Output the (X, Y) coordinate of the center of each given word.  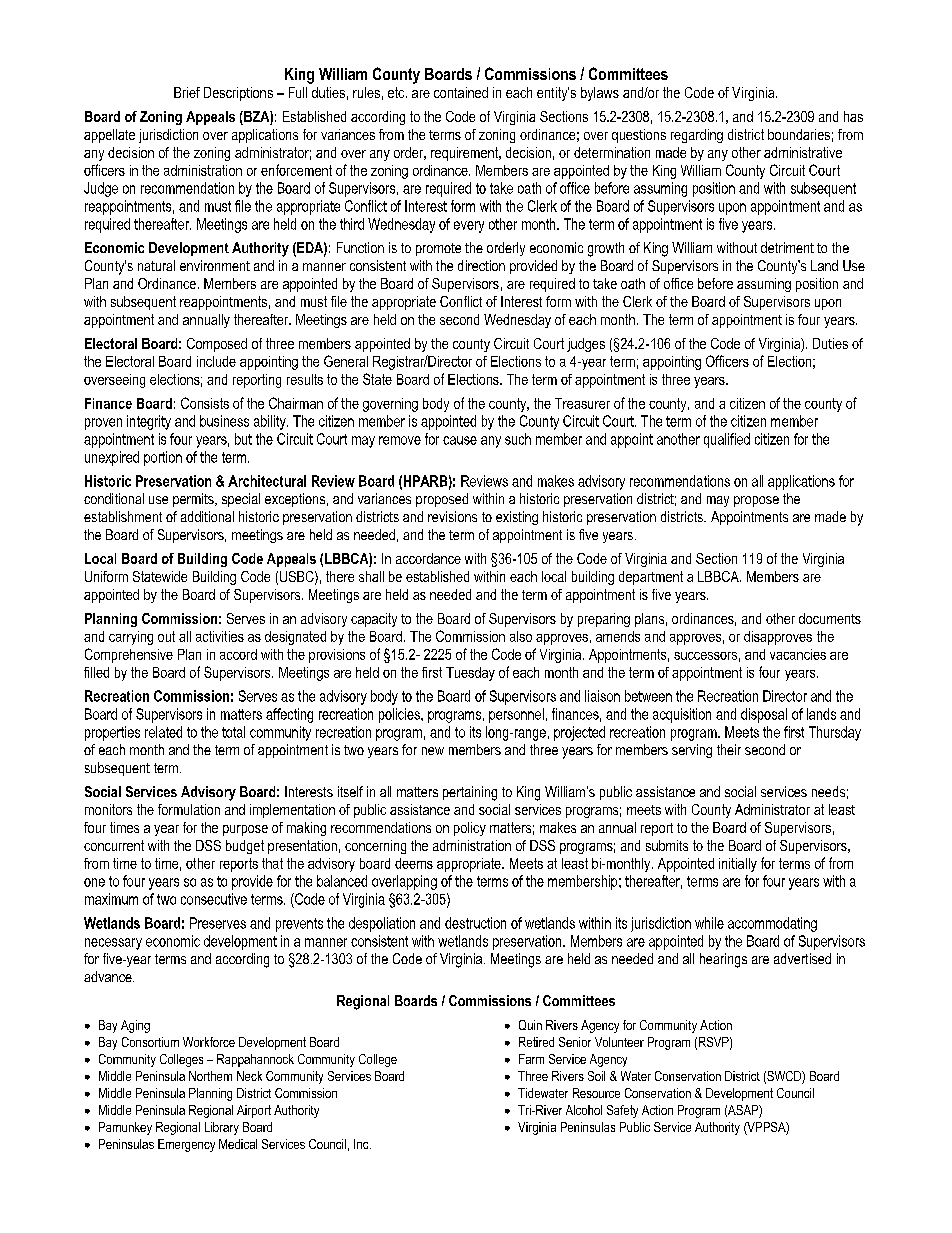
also (521, 636)
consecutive (214, 899)
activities (220, 636)
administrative (803, 152)
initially (738, 865)
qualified (727, 440)
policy (470, 829)
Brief (187, 92)
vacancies (798, 654)
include (216, 361)
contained (461, 92)
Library (222, 1128)
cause (460, 440)
